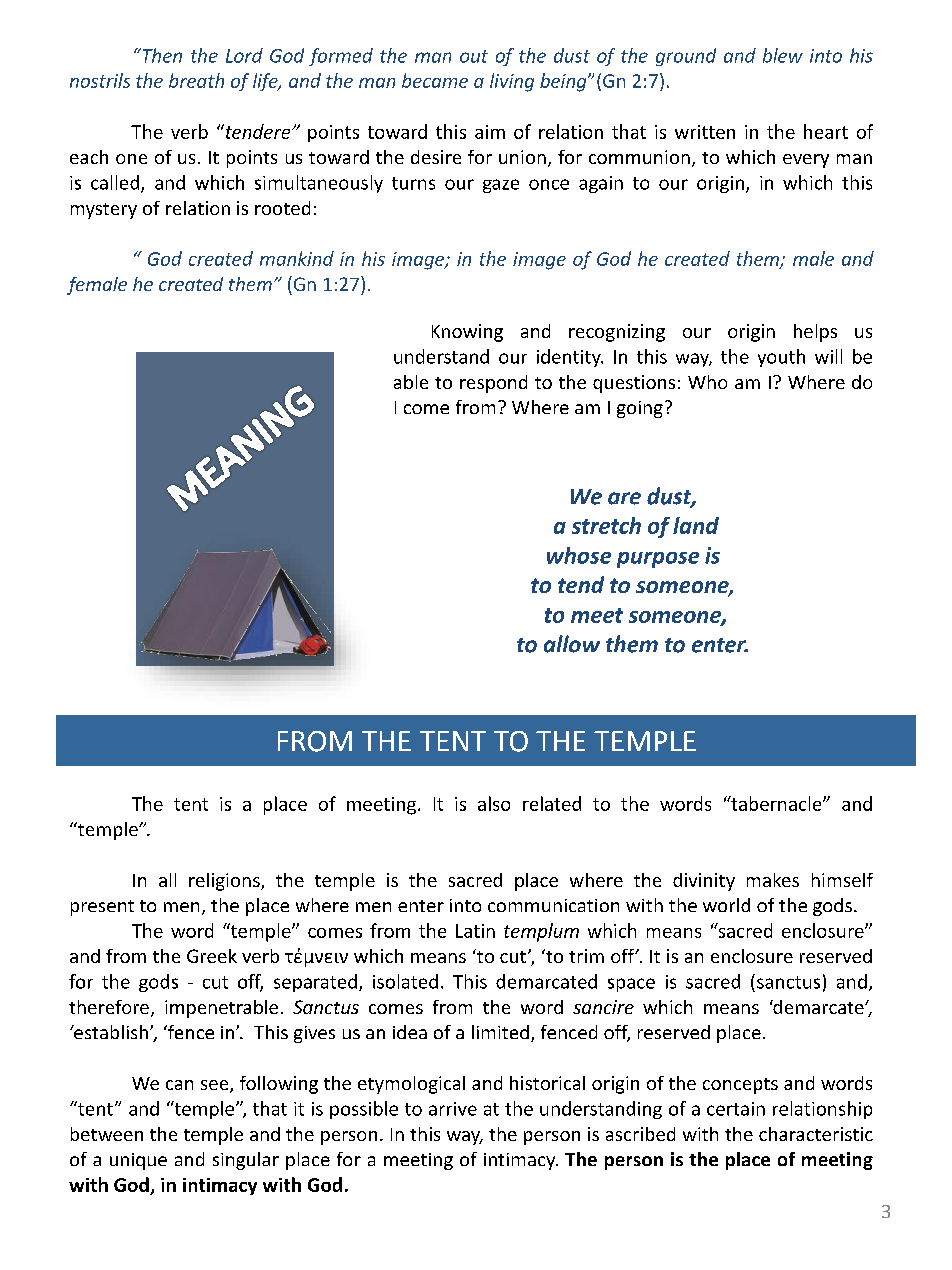 The image size is (952, 1270). I want to click on also, so click(494, 803).
